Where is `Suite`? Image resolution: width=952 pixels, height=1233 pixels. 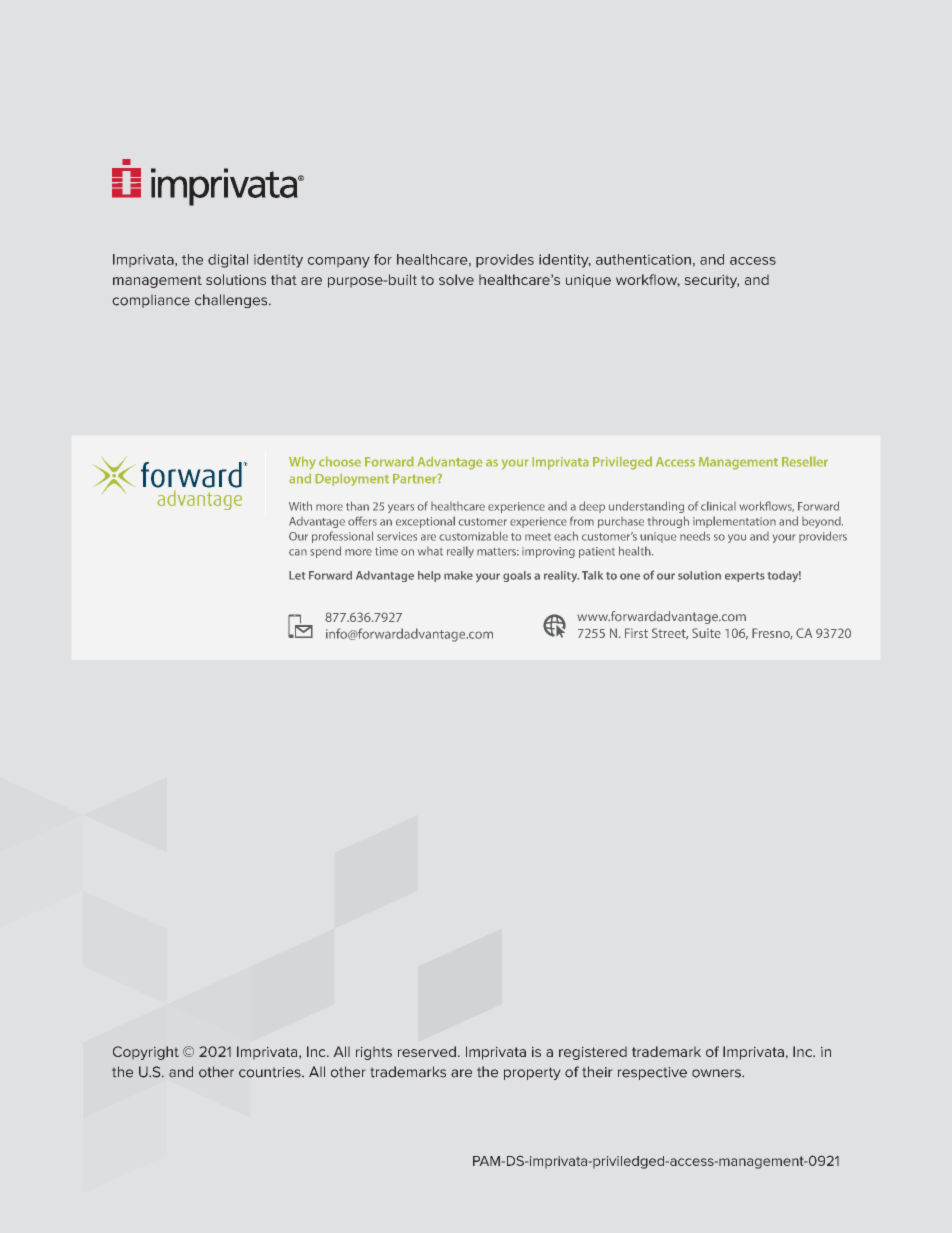 Suite is located at coordinates (706, 633).
